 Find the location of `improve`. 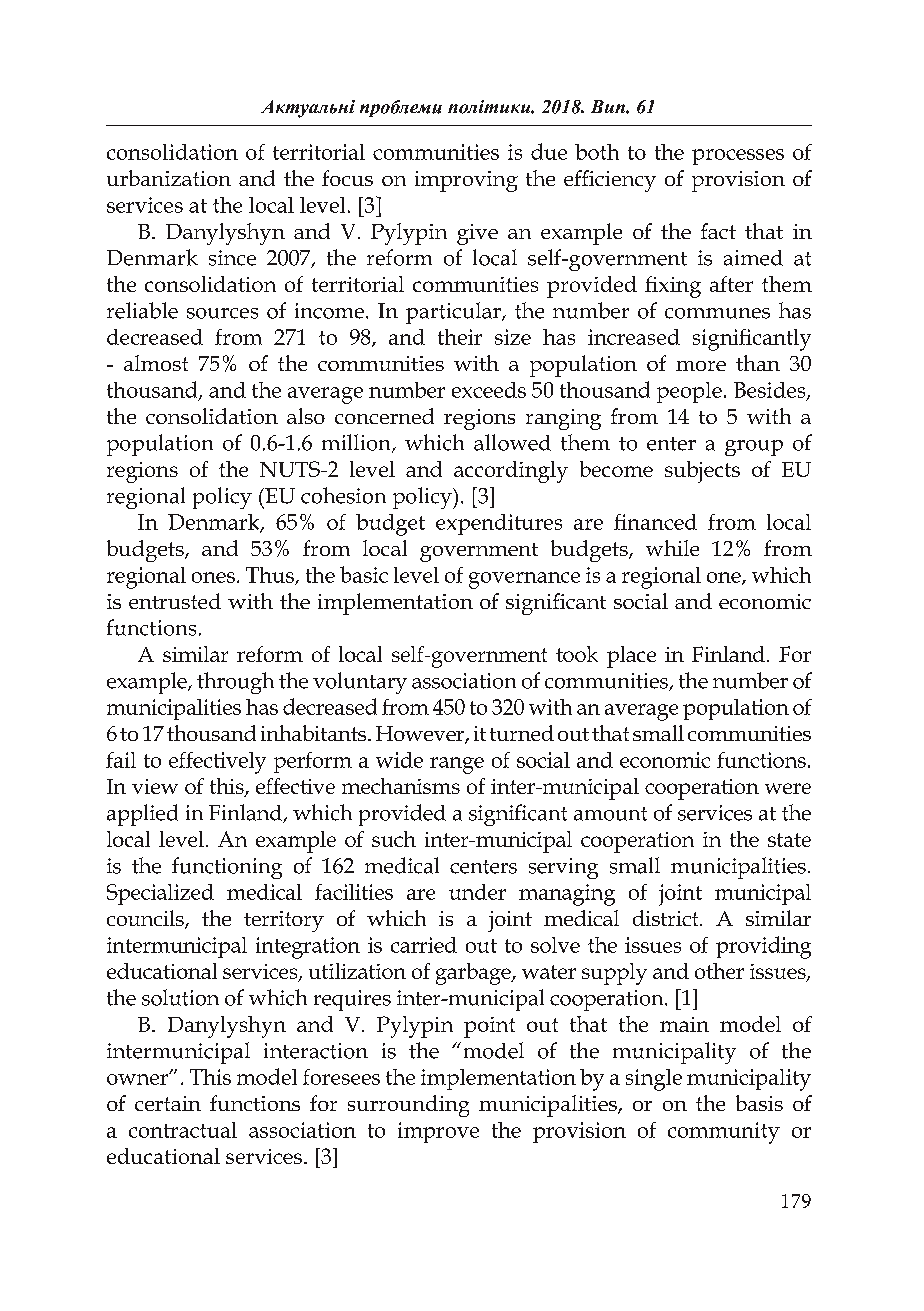

improve is located at coordinates (438, 1132).
